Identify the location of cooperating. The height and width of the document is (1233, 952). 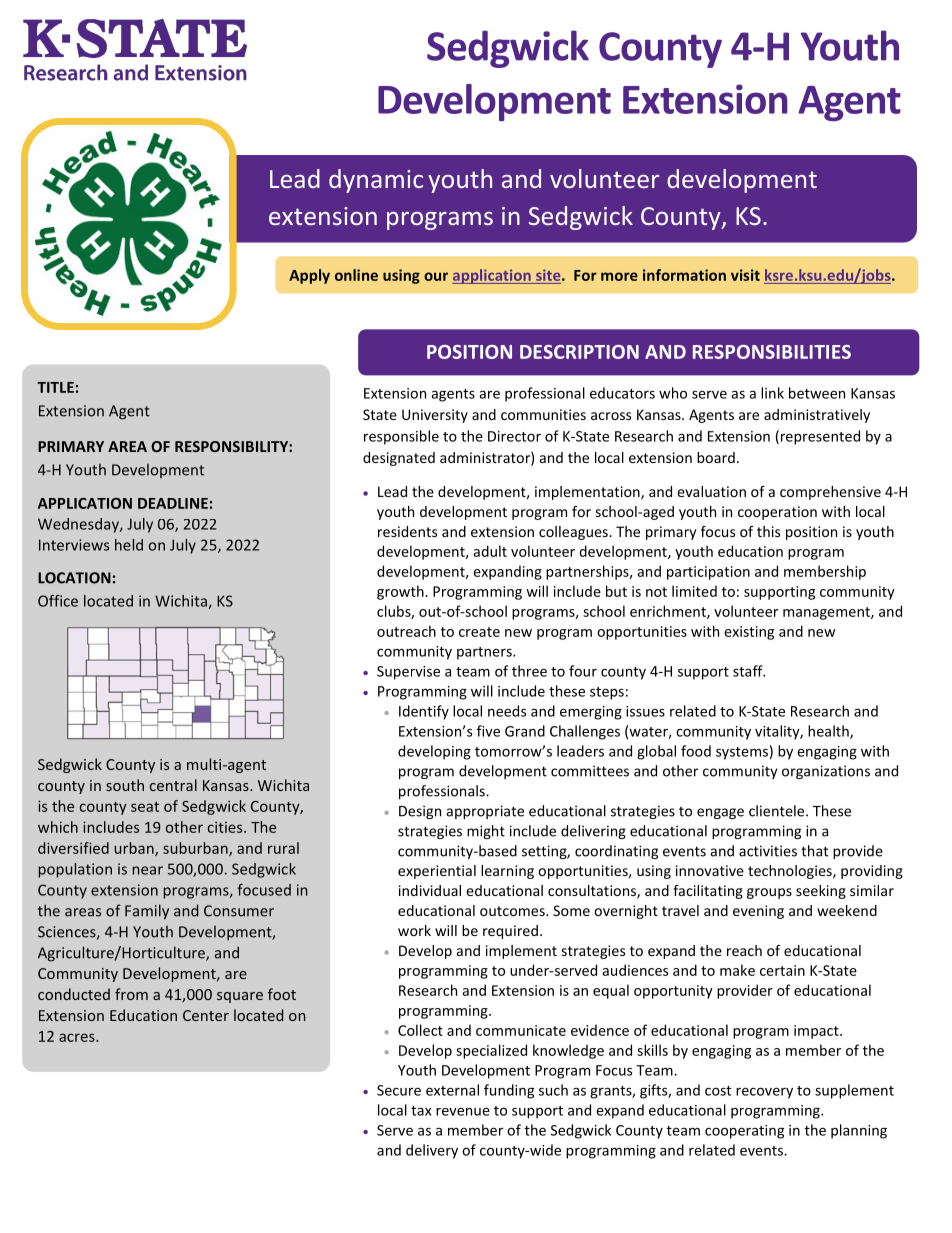
(744, 1132).
